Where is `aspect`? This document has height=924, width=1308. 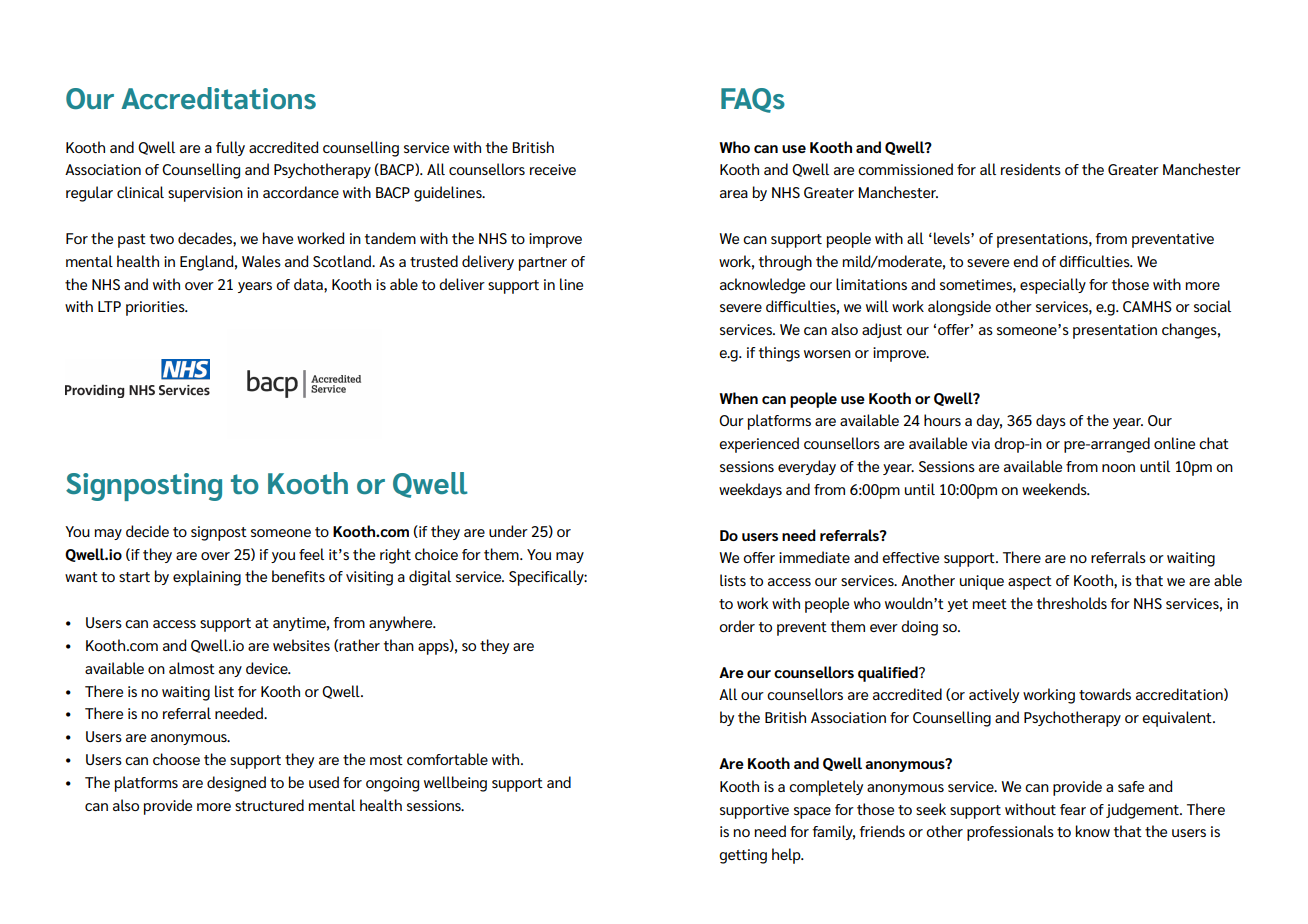 aspect is located at coordinates (1030, 583).
